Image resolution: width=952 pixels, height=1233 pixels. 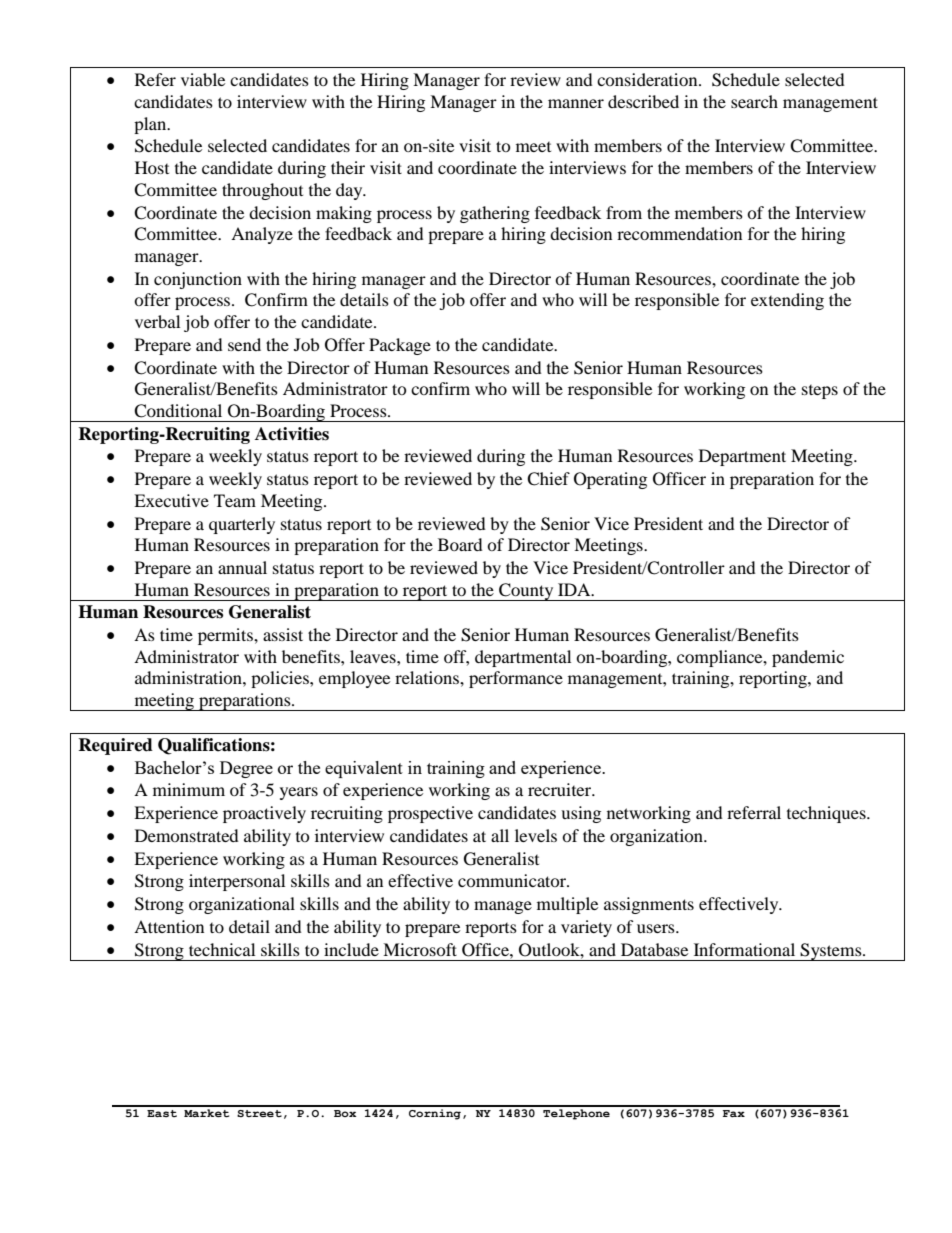 What do you see at coordinates (420, 949) in the image?
I see `Microsoft` at bounding box center [420, 949].
